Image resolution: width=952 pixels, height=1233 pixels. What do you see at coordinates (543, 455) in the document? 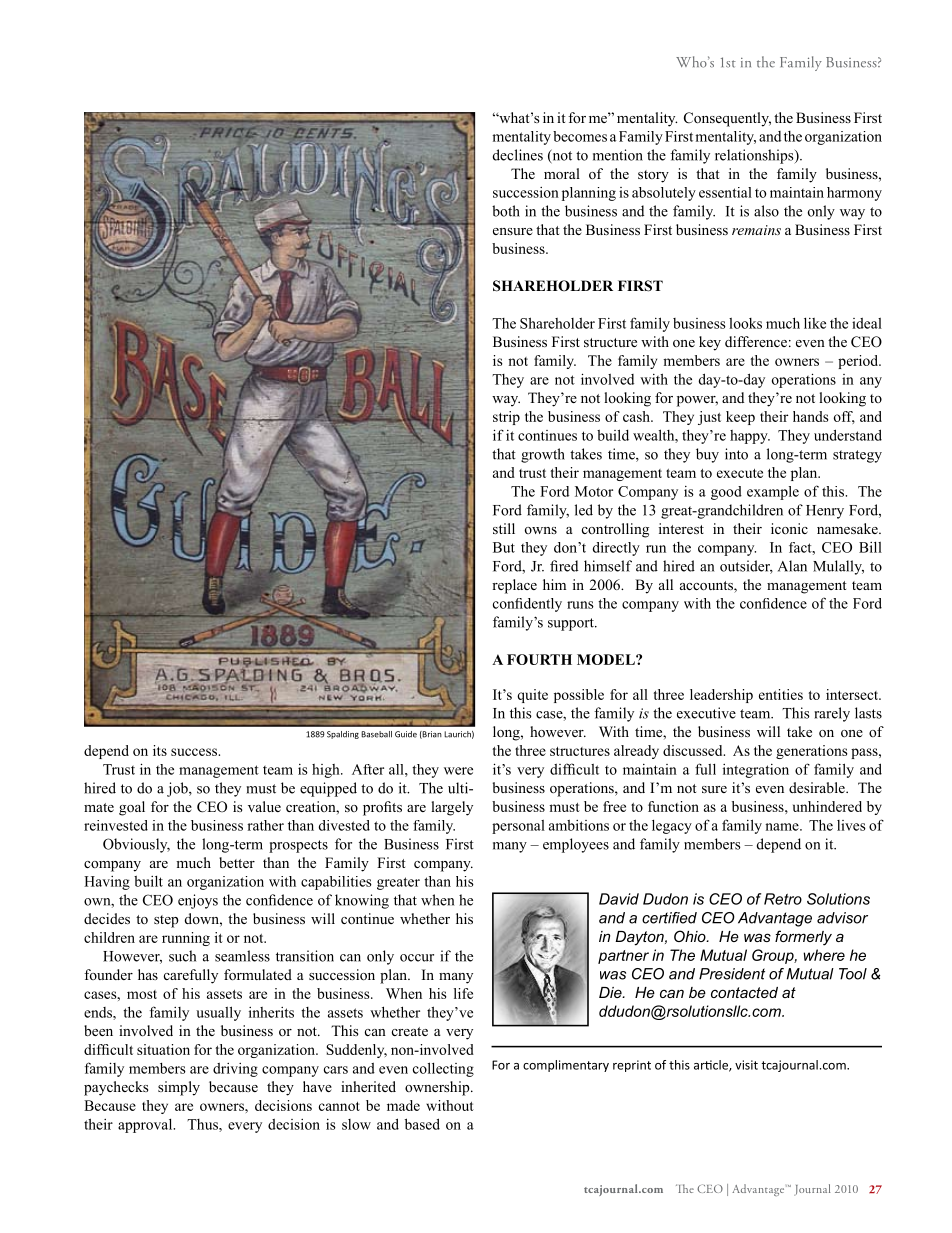
I see `growth` at bounding box center [543, 455].
